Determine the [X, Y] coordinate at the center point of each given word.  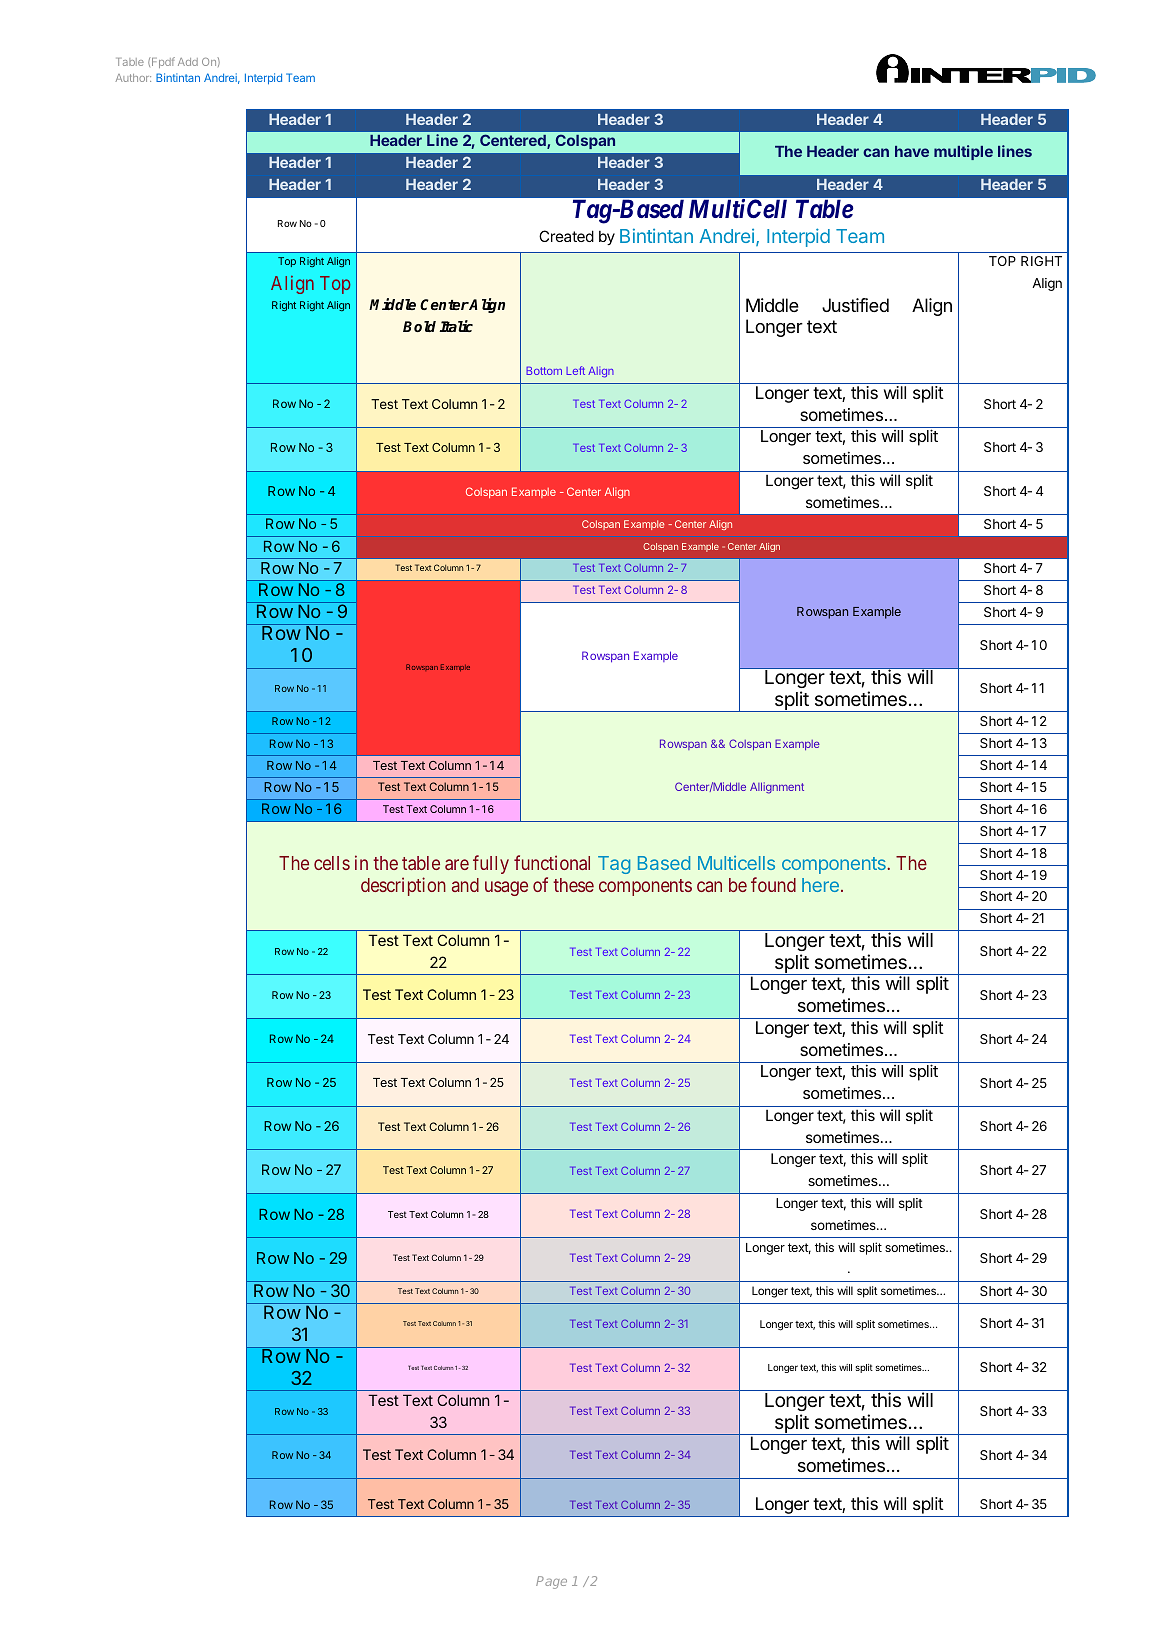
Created [566, 236]
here [820, 885]
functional [552, 862]
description [403, 886]
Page [551, 1582]
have [912, 151]
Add [188, 62]
